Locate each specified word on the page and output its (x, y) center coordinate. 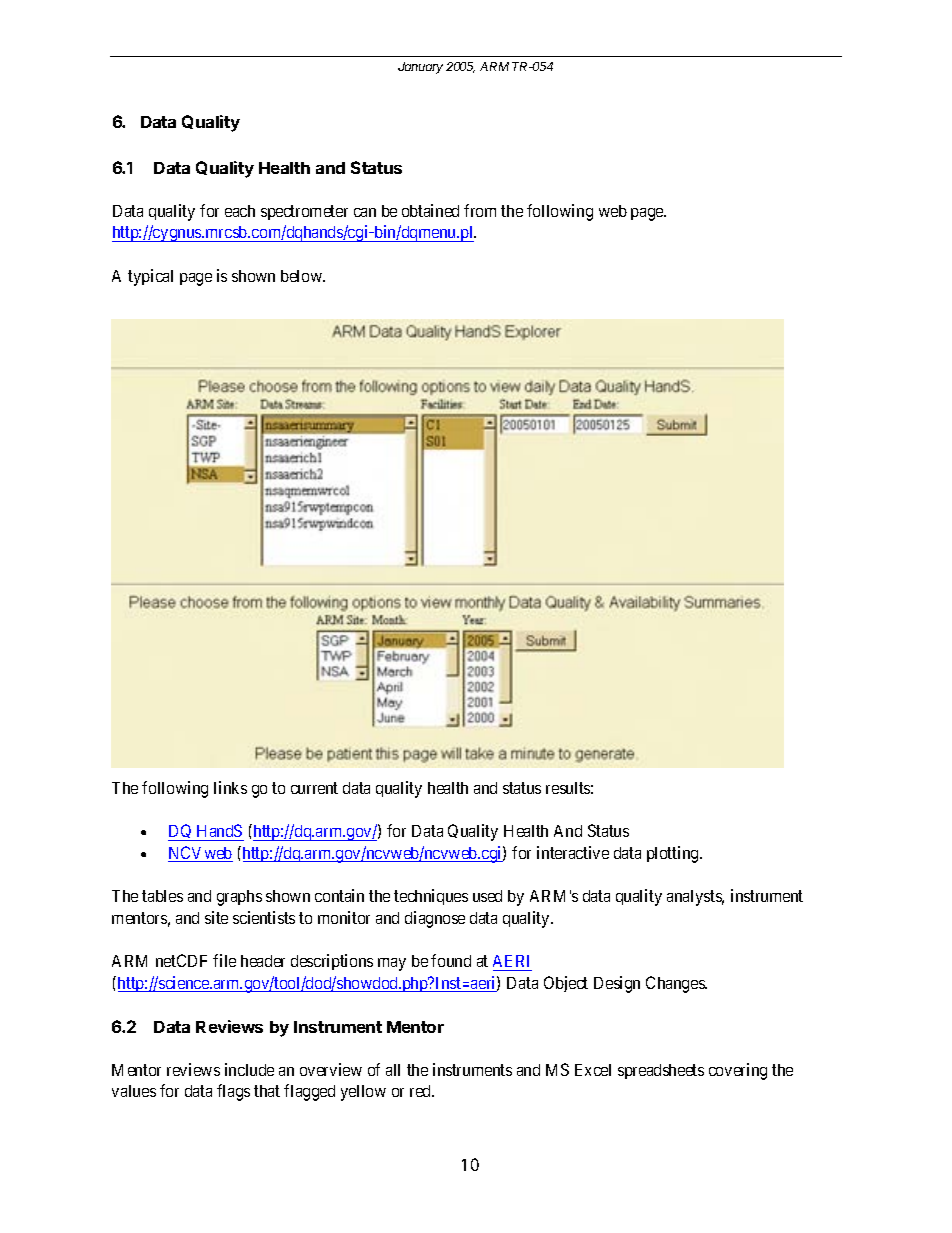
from (480, 210)
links (230, 787)
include (249, 1069)
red (422, 1091)
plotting (674, 854)
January (420, 68)
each (240, 211)
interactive (573, 852)
